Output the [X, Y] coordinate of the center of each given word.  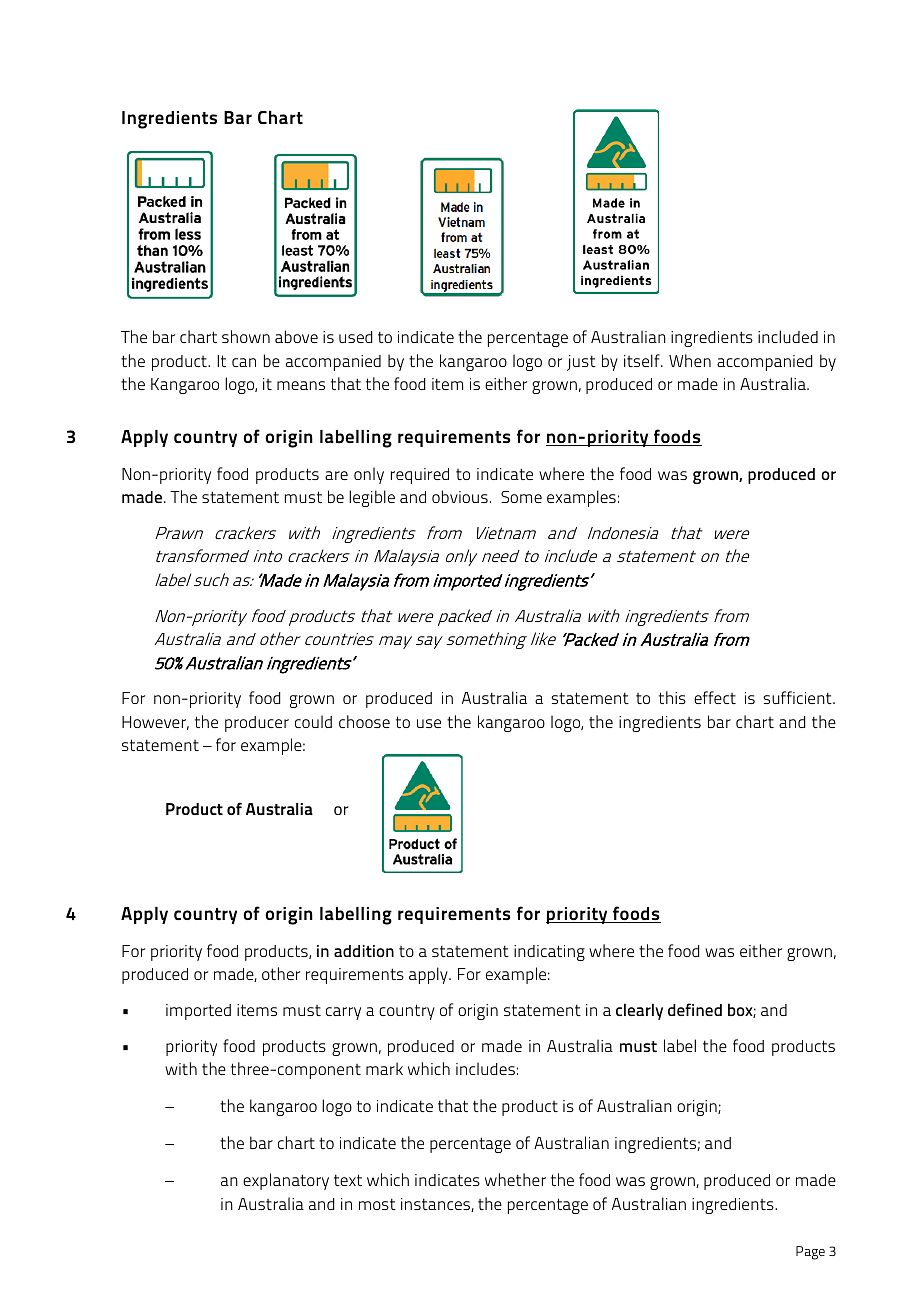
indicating [549, 953]
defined [695, 1009]
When [690, 360]
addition [364, 951]
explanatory [286, 1181]
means [301, 385]
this [672, 697]
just [581, 363]
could [313, 721]
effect [715, 697]
